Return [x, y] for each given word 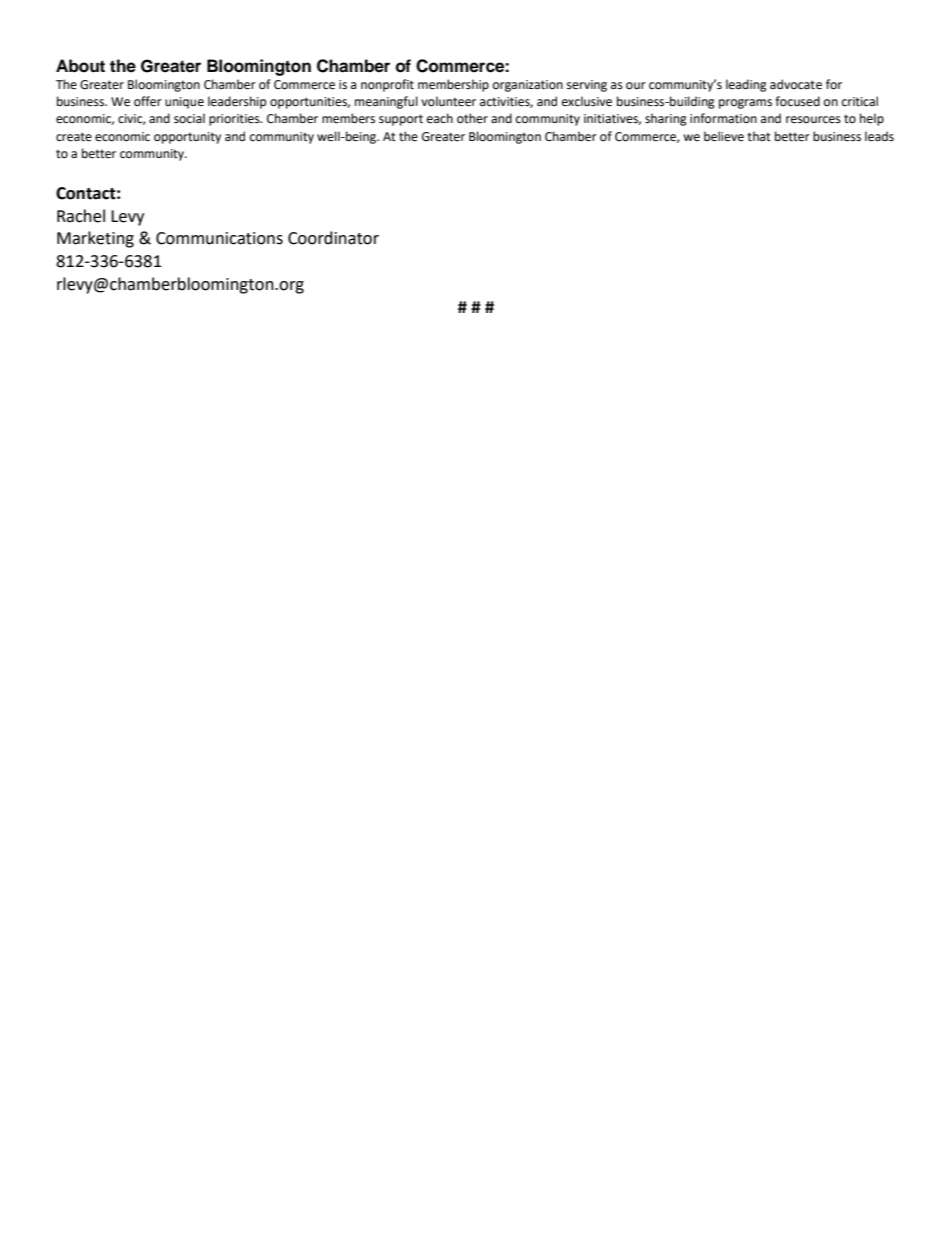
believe [724, 136]
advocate [796, 84]
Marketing [95, 239]
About [80, 66]
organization [528, 86]
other [472, 118]
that [759, 136]
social [189, 118]
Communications [219, 238]
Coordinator [333, 238]
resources [813, 120]
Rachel [81, 216]
